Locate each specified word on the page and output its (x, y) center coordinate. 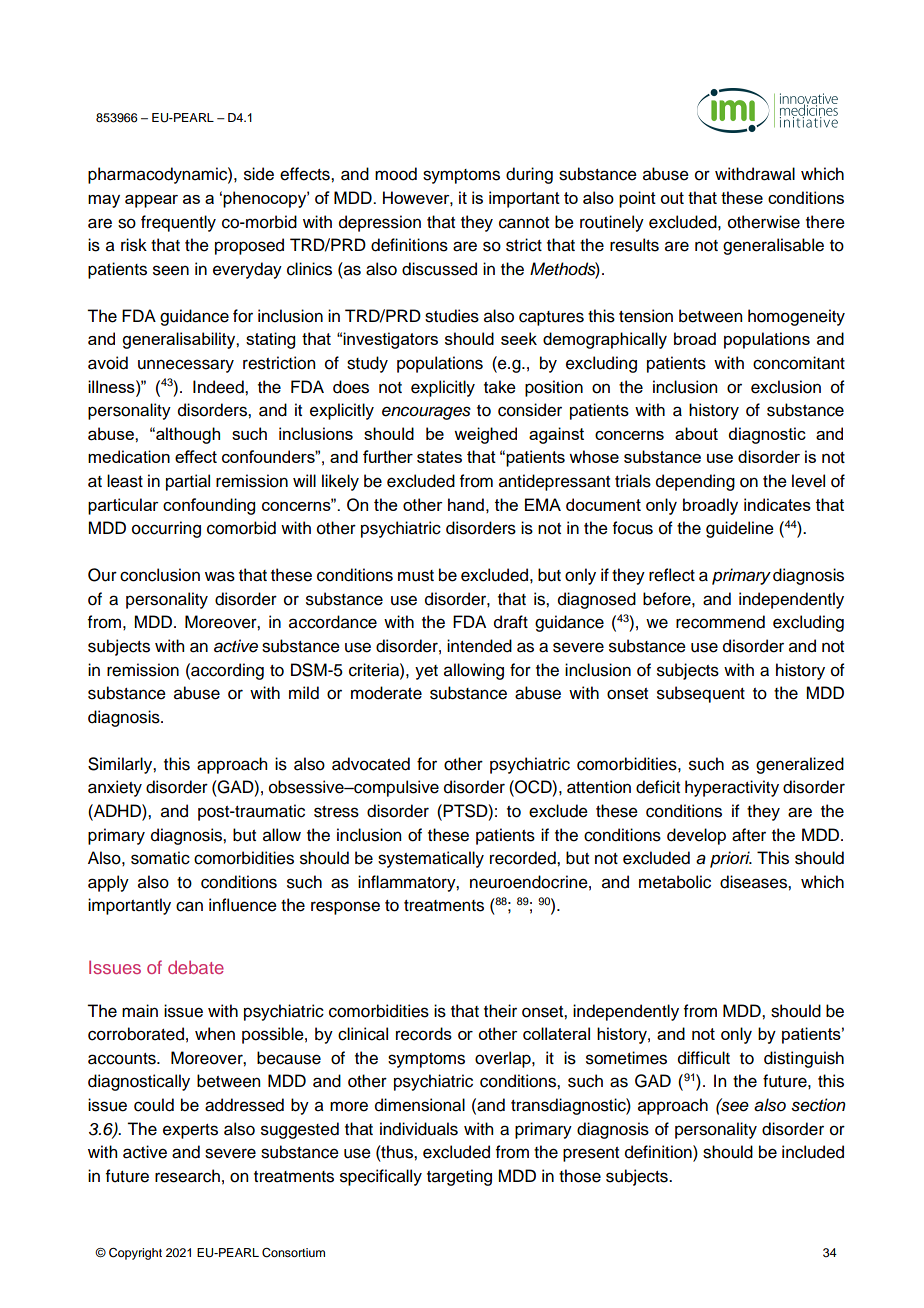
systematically (431, 859)
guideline (740, 529)
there (825, 222)
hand (466, 504)
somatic (160, 858)
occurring (166, 529)
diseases (754, 882)
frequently (178, 223)
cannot (524, 223)
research (187, 1176)
